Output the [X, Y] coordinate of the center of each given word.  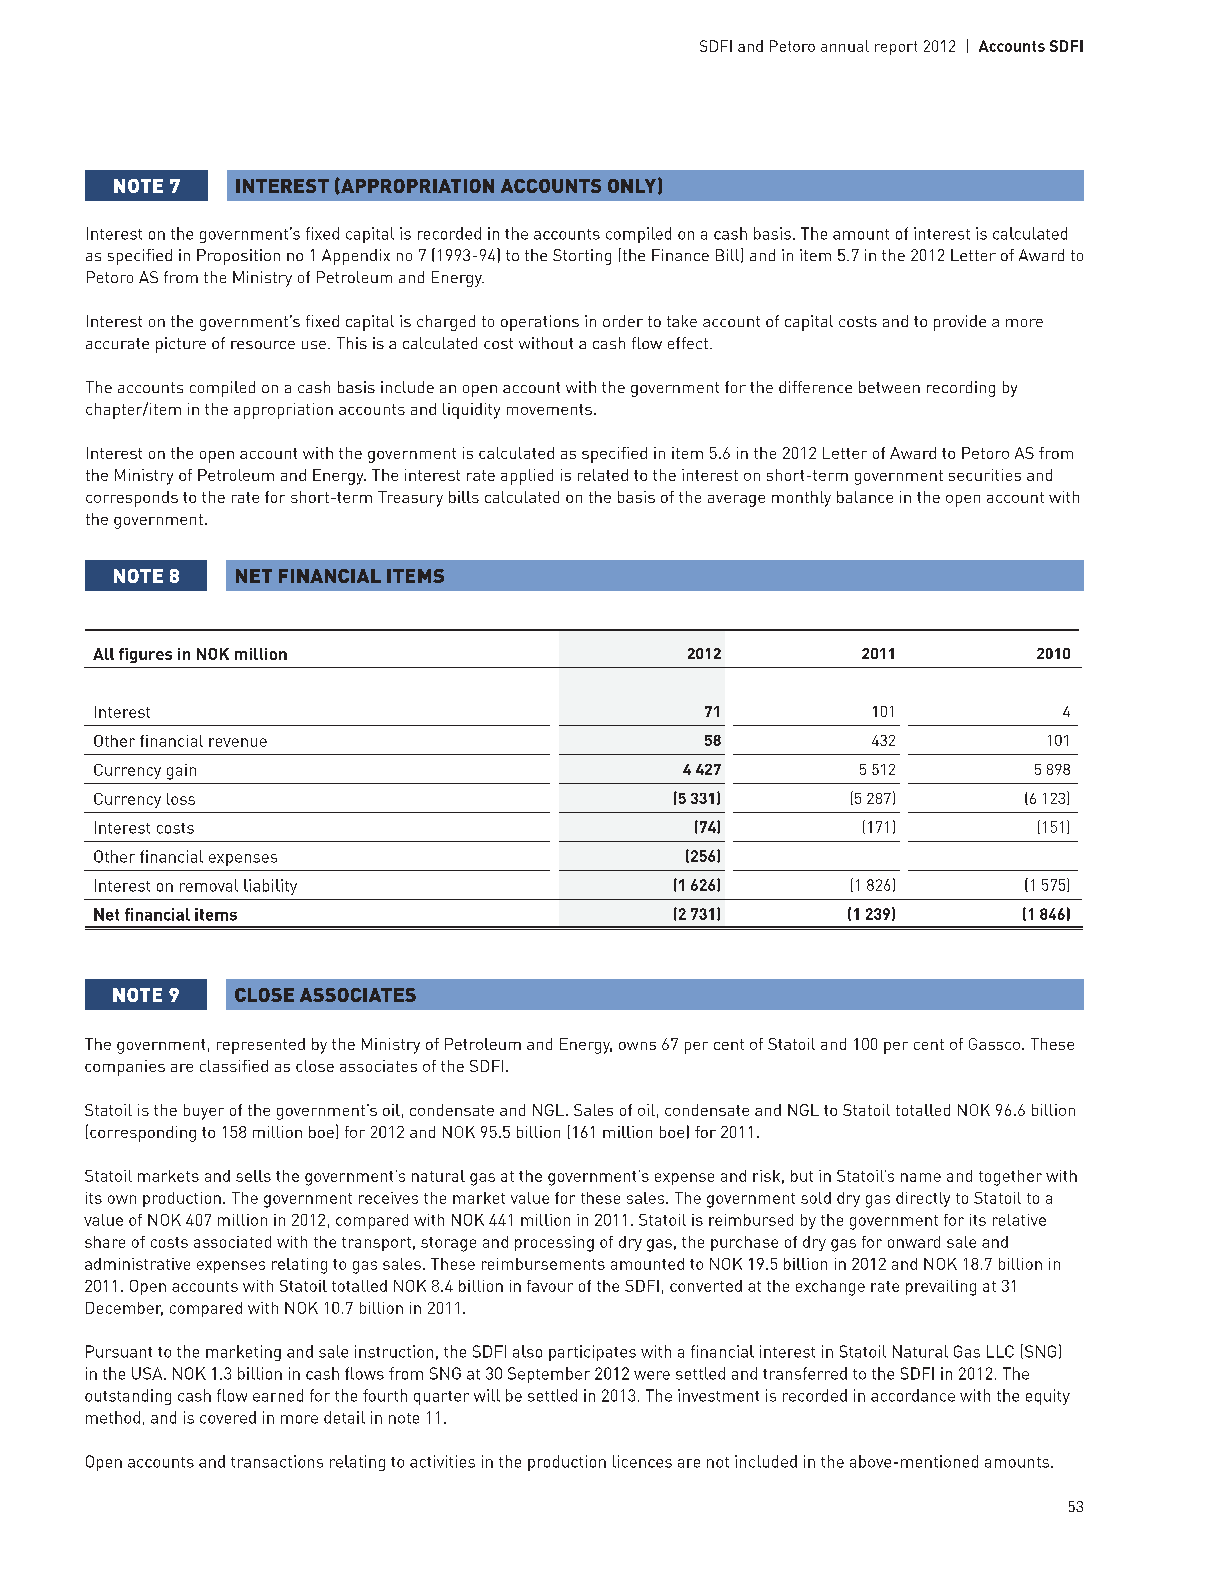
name [921, 1177]
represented [261, 1046]
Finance [680, 255]
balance [865, 497]
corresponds [132, 499]
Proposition [238, 257]
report [896, 48]
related [603, 475]
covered [228, 1417]
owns [637, 1046]
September [549, 1375]
